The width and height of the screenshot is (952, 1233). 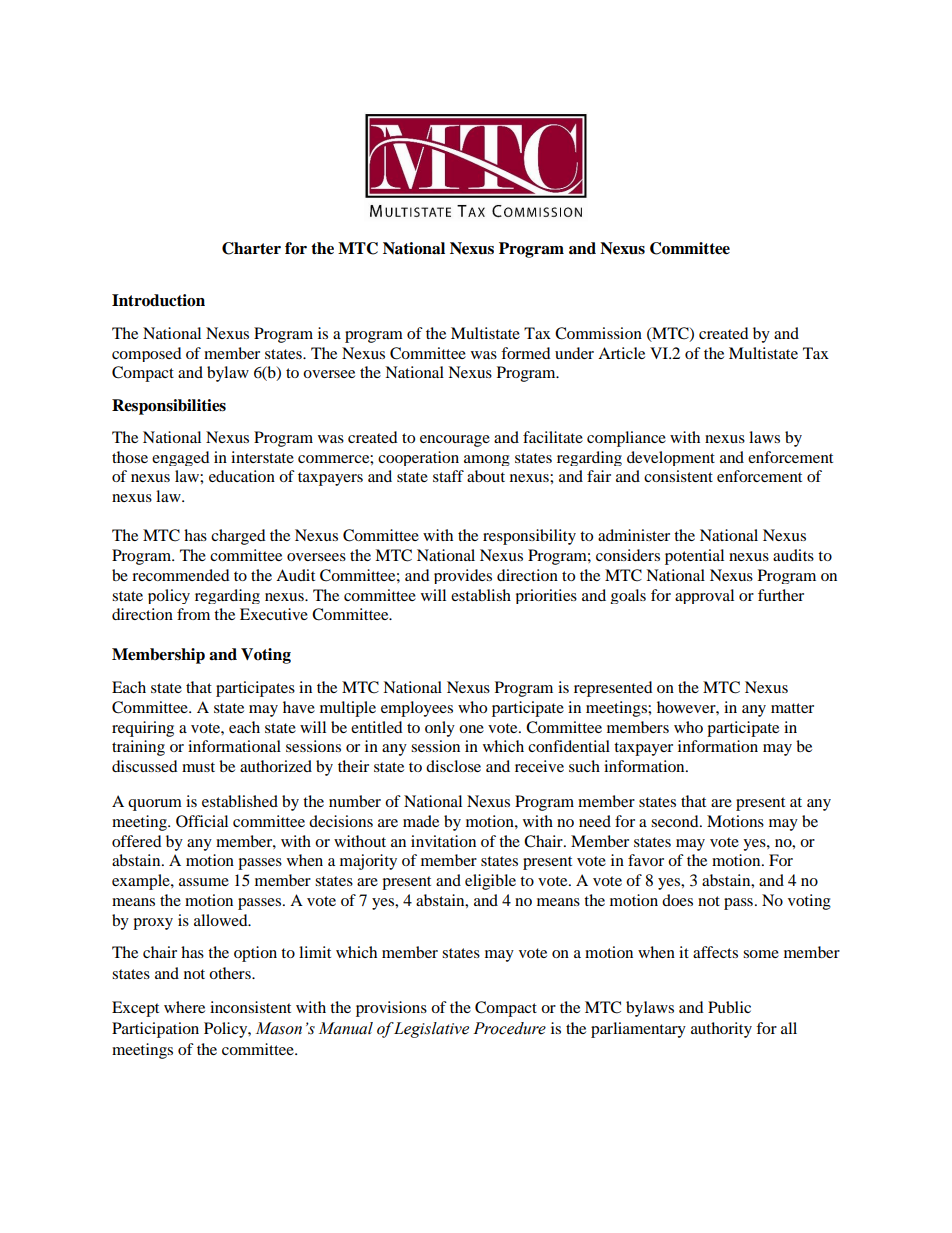 I want to click on Charter, so click(x=251, y=248).
